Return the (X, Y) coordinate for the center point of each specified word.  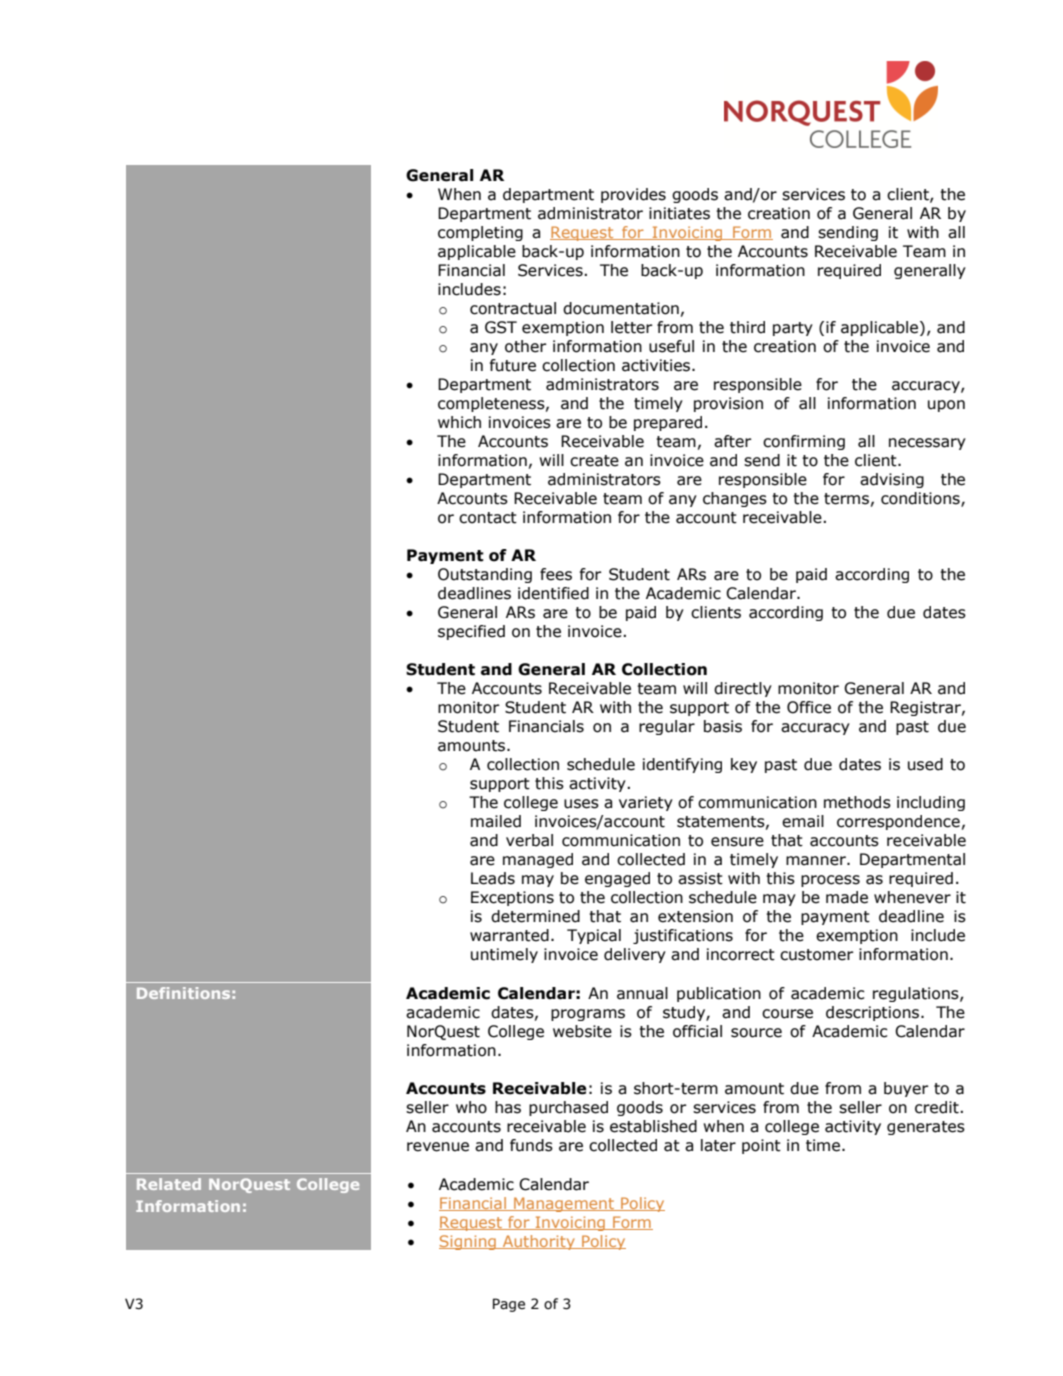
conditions (921, 499)
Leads (493, 878)
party (793, 329)
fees (556, 574)
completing (480, 233)
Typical (594, 936)
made (847, 897)
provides (633, 195)
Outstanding (485, 575)
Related (169, 1184)
